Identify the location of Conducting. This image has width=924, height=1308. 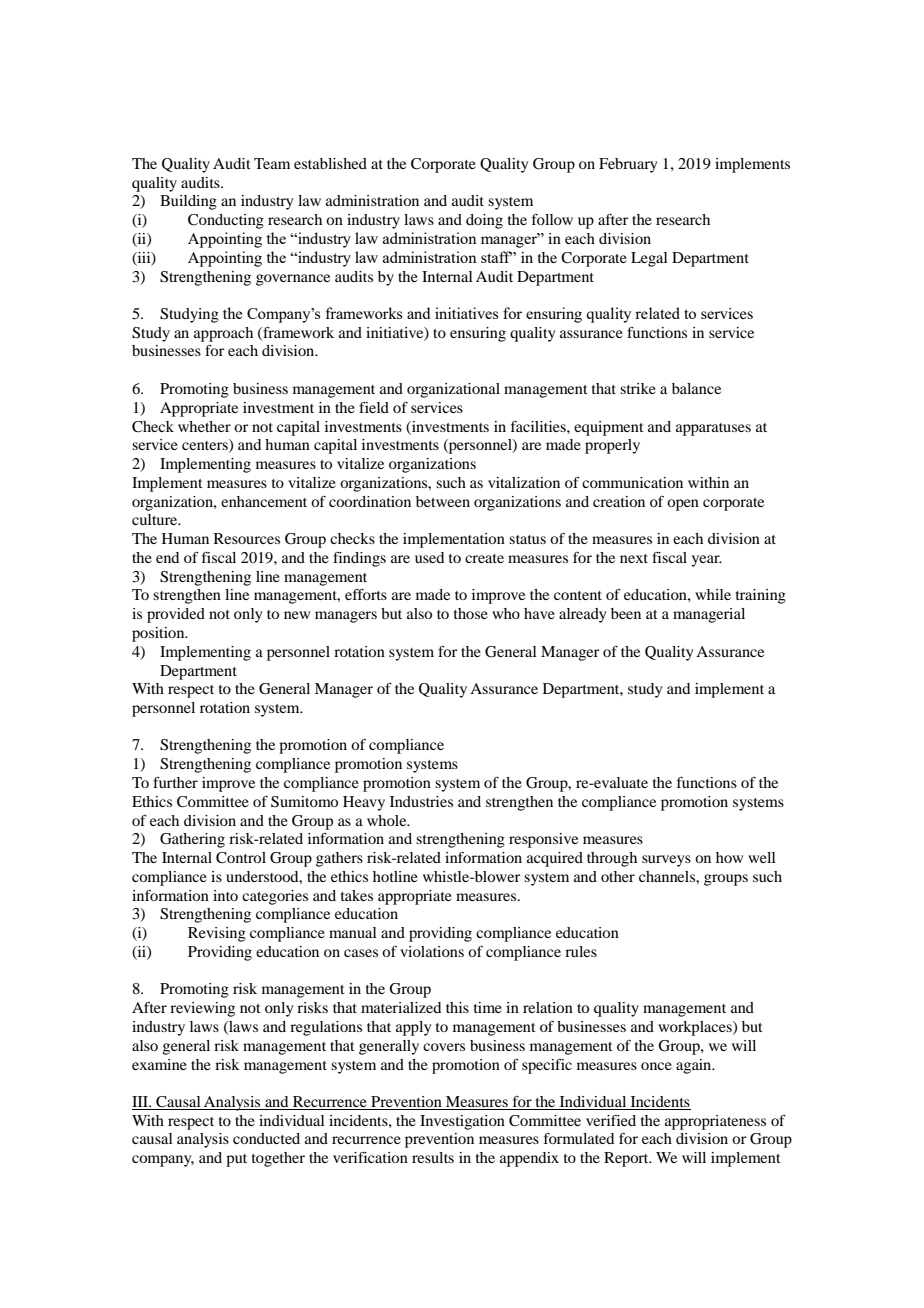
(226, 221).
